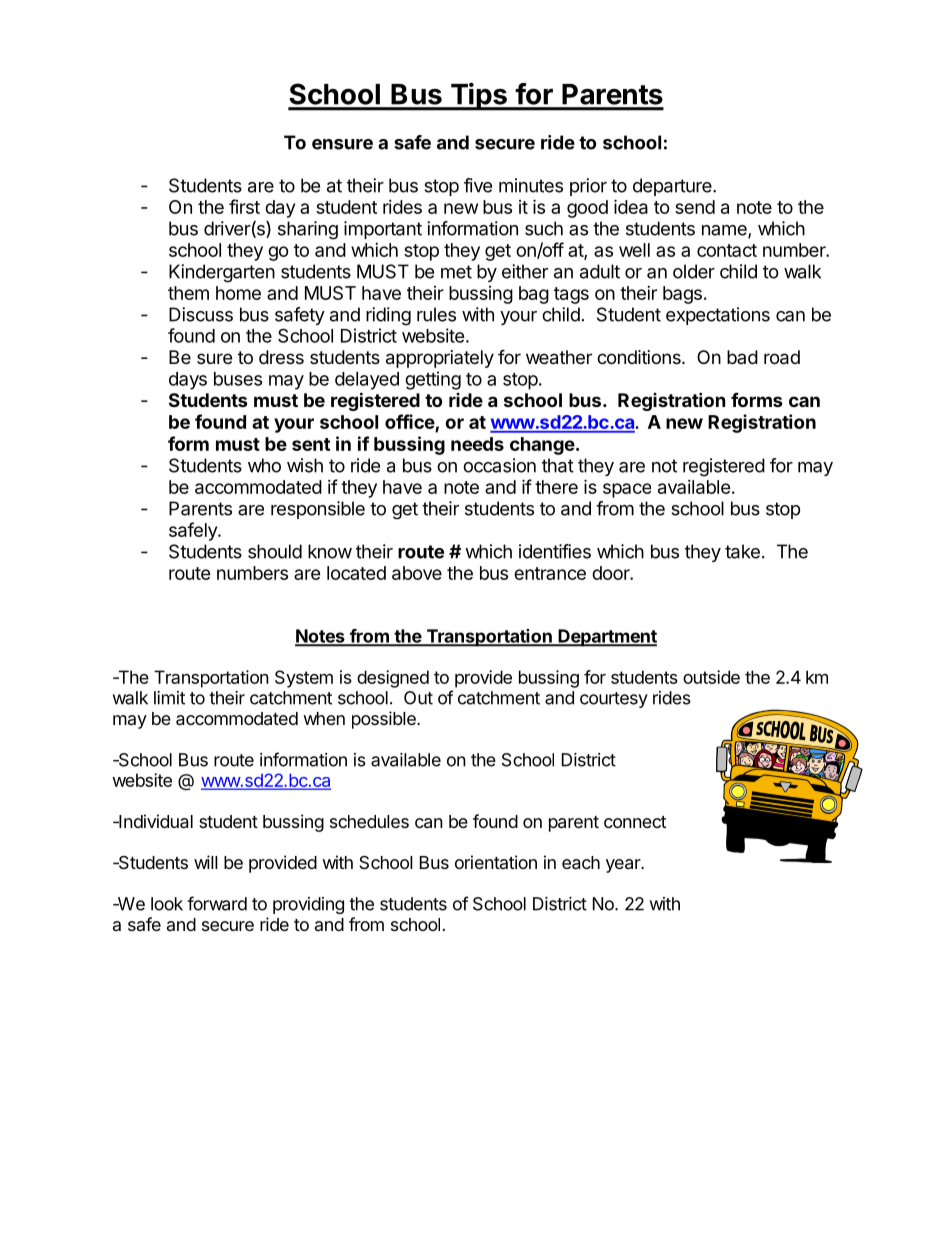 This document has width=952, height=1233. What do you see at coordinates (478, 96) in the document?
I see `Tips` at bounding box center [478, 96].
